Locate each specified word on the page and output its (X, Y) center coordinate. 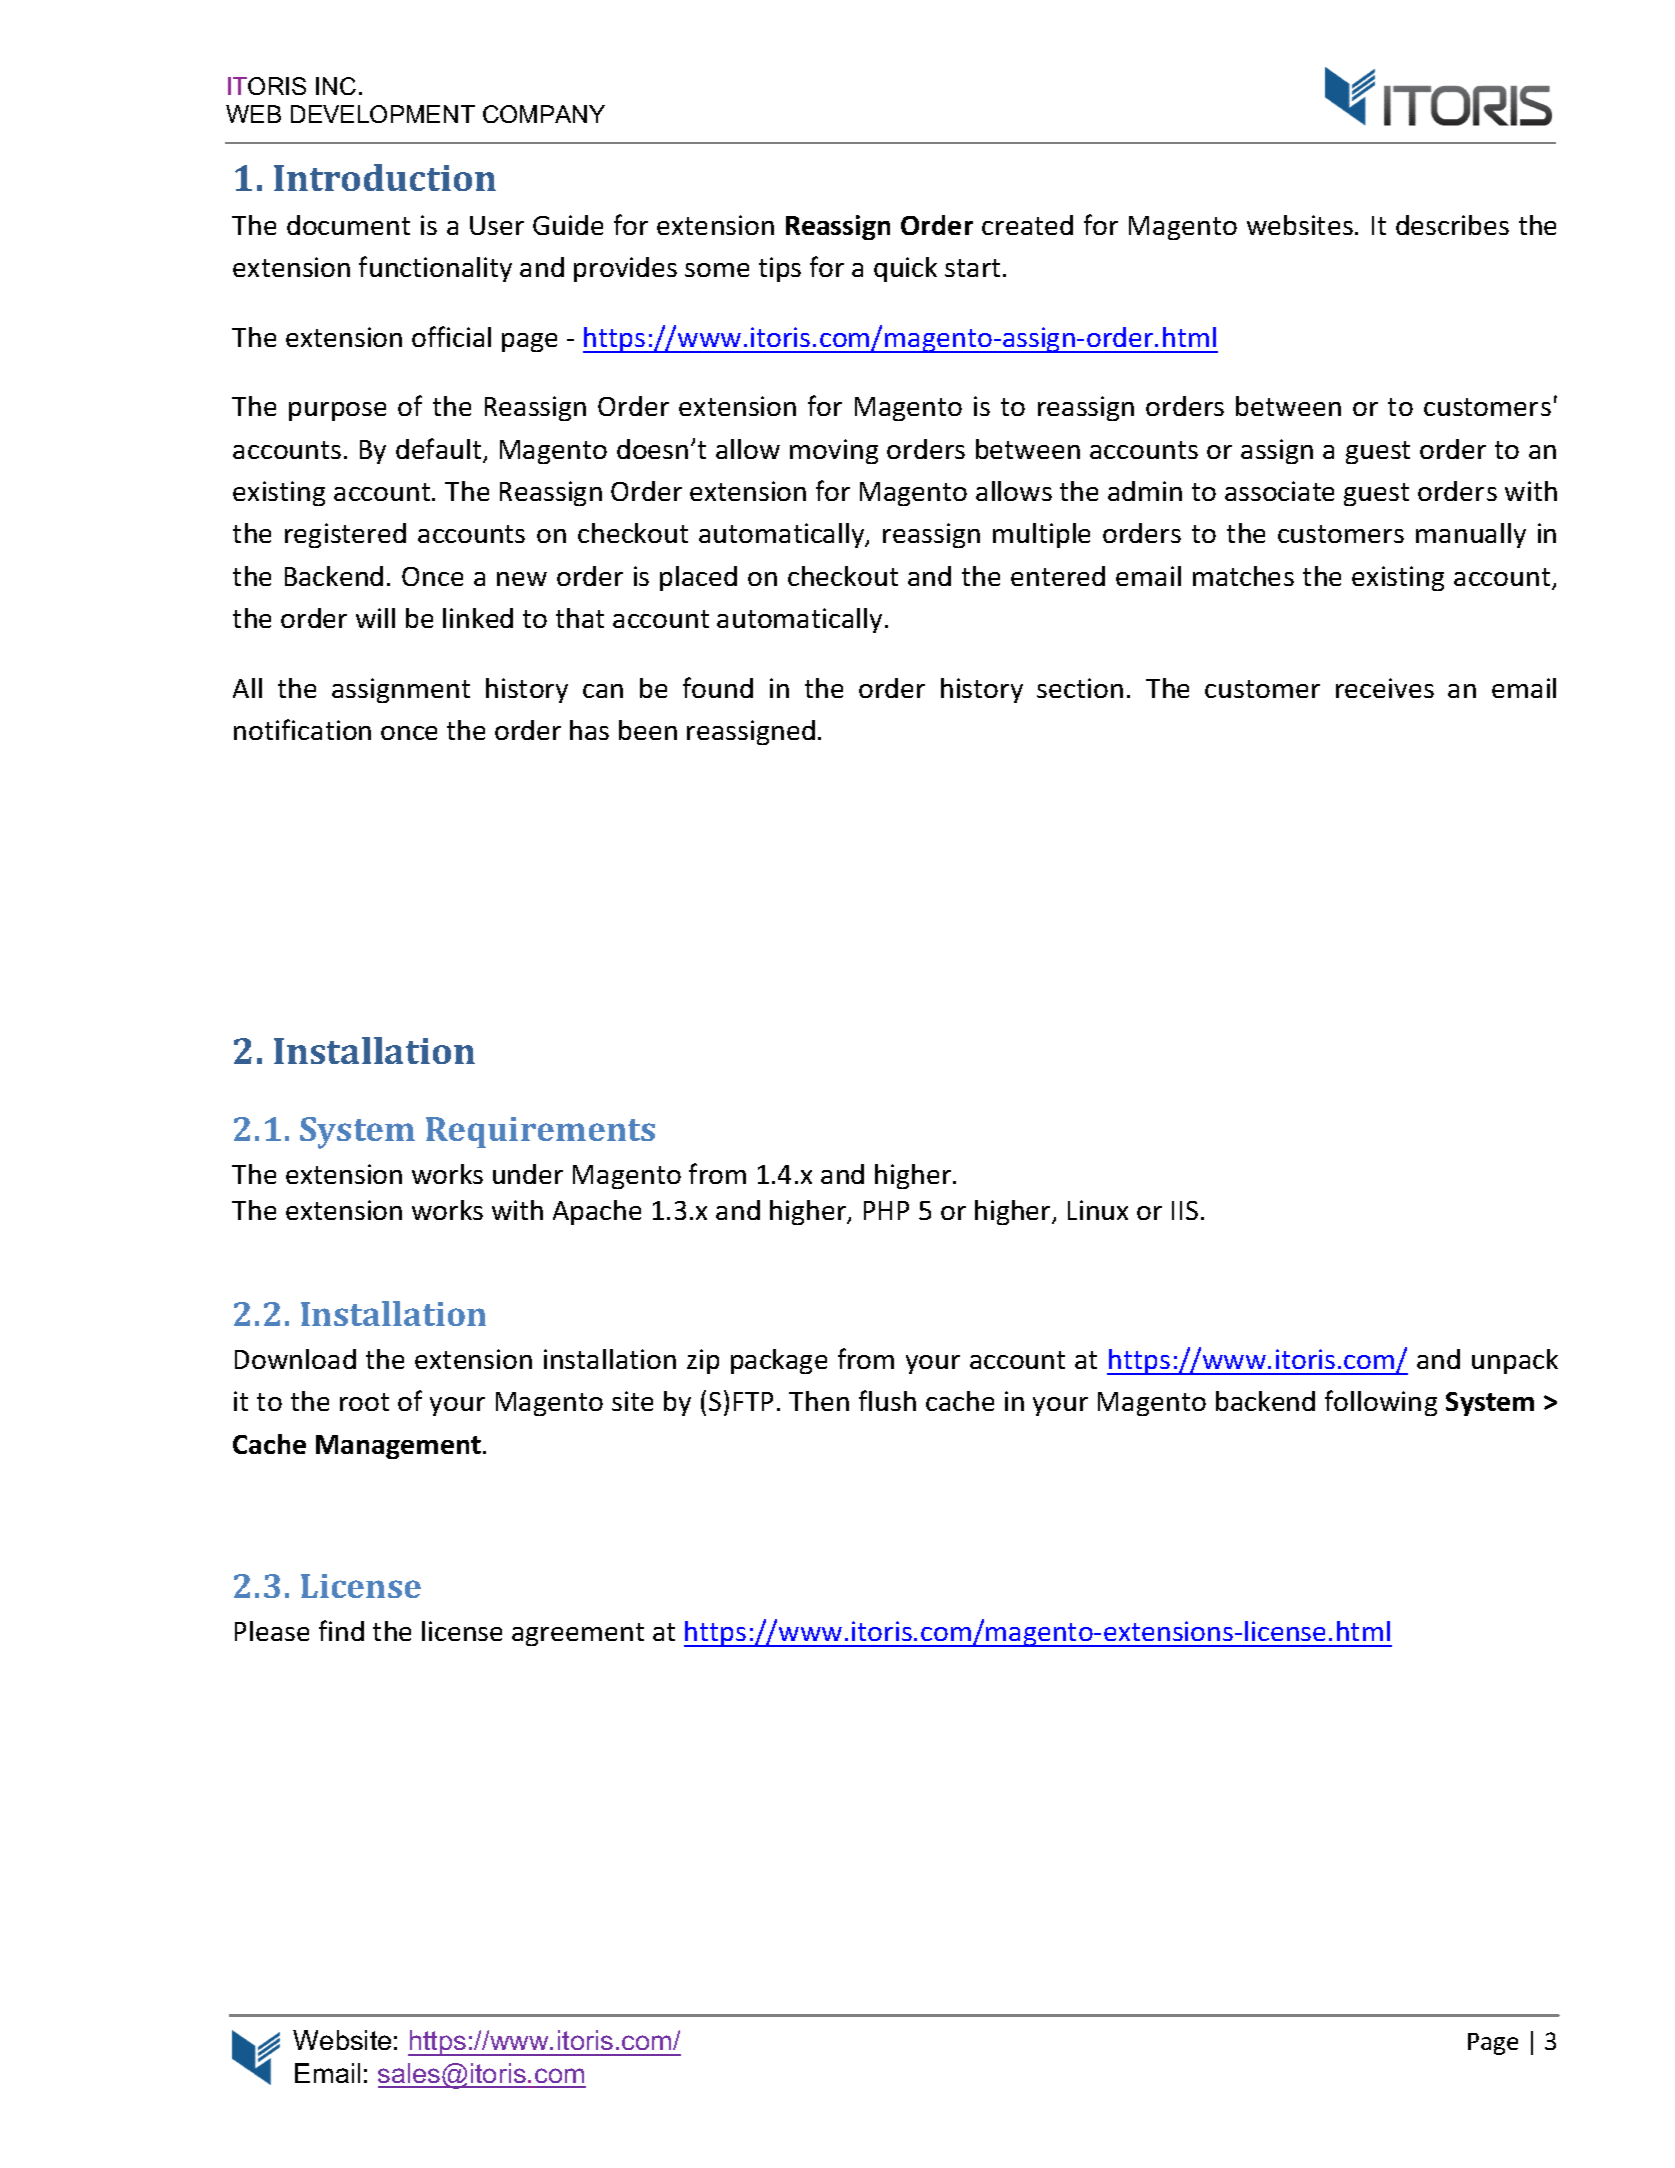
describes (1452, 225)
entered (1058, 576)
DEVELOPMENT (383, 114)
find (341, 1630)
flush (887, 1400)
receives (1385, 688)
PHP (886, 1210)
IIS (1185, 1210)
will (375, 618)
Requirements (540, 1132)
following (1381, 1403)
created (1027, 225)
